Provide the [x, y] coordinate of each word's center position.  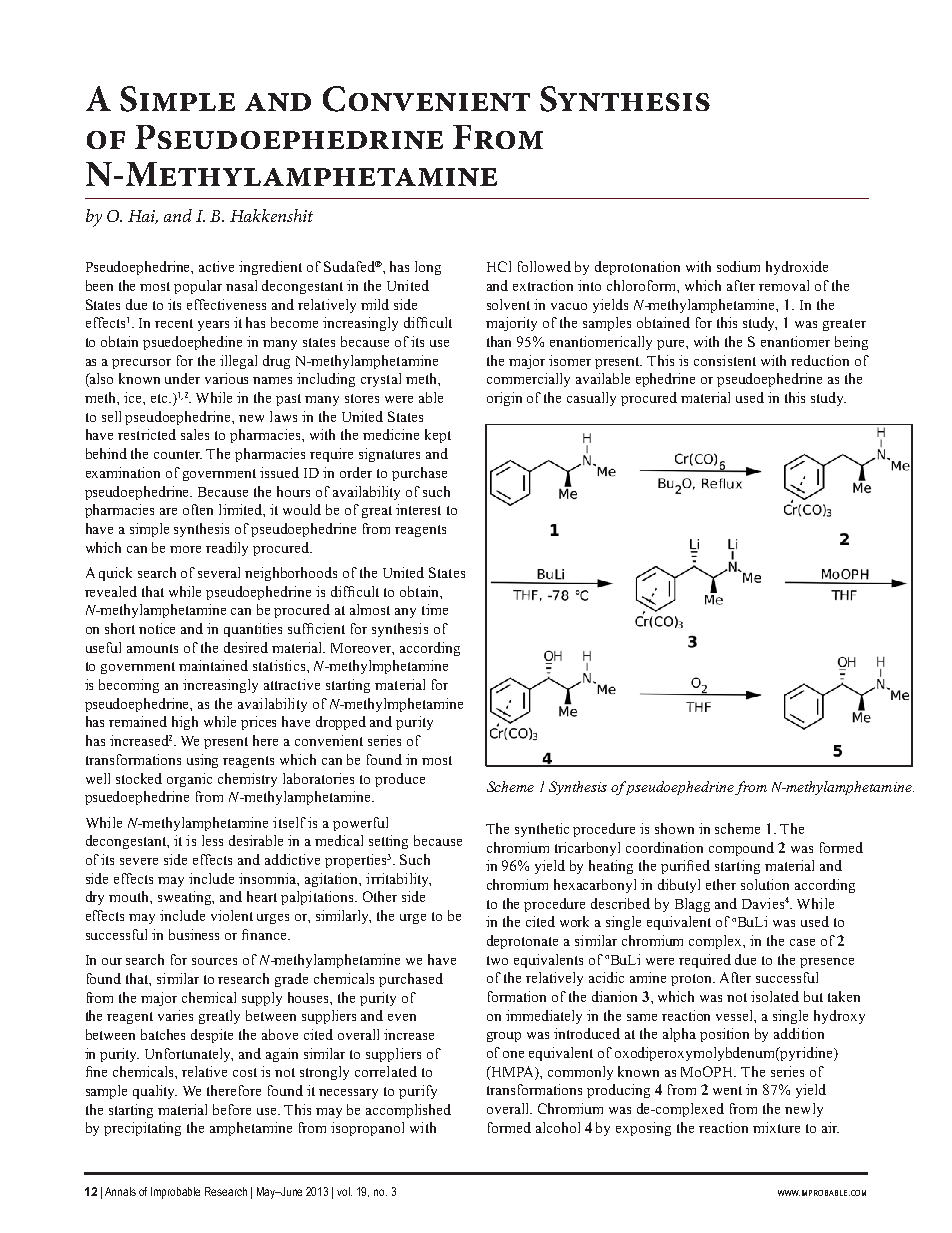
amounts [152, 648]
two [497, 960]
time [435, 609]
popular [198, 287]
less [212, 840]
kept [438, 436]
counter [178, 454]
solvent [508, 304]
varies [175, 1015]
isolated [775, 996]
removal [784, 285]
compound [741, 849]
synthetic [542, 830]
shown [674, 828]
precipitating [142, 1129]
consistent [725, 360]
